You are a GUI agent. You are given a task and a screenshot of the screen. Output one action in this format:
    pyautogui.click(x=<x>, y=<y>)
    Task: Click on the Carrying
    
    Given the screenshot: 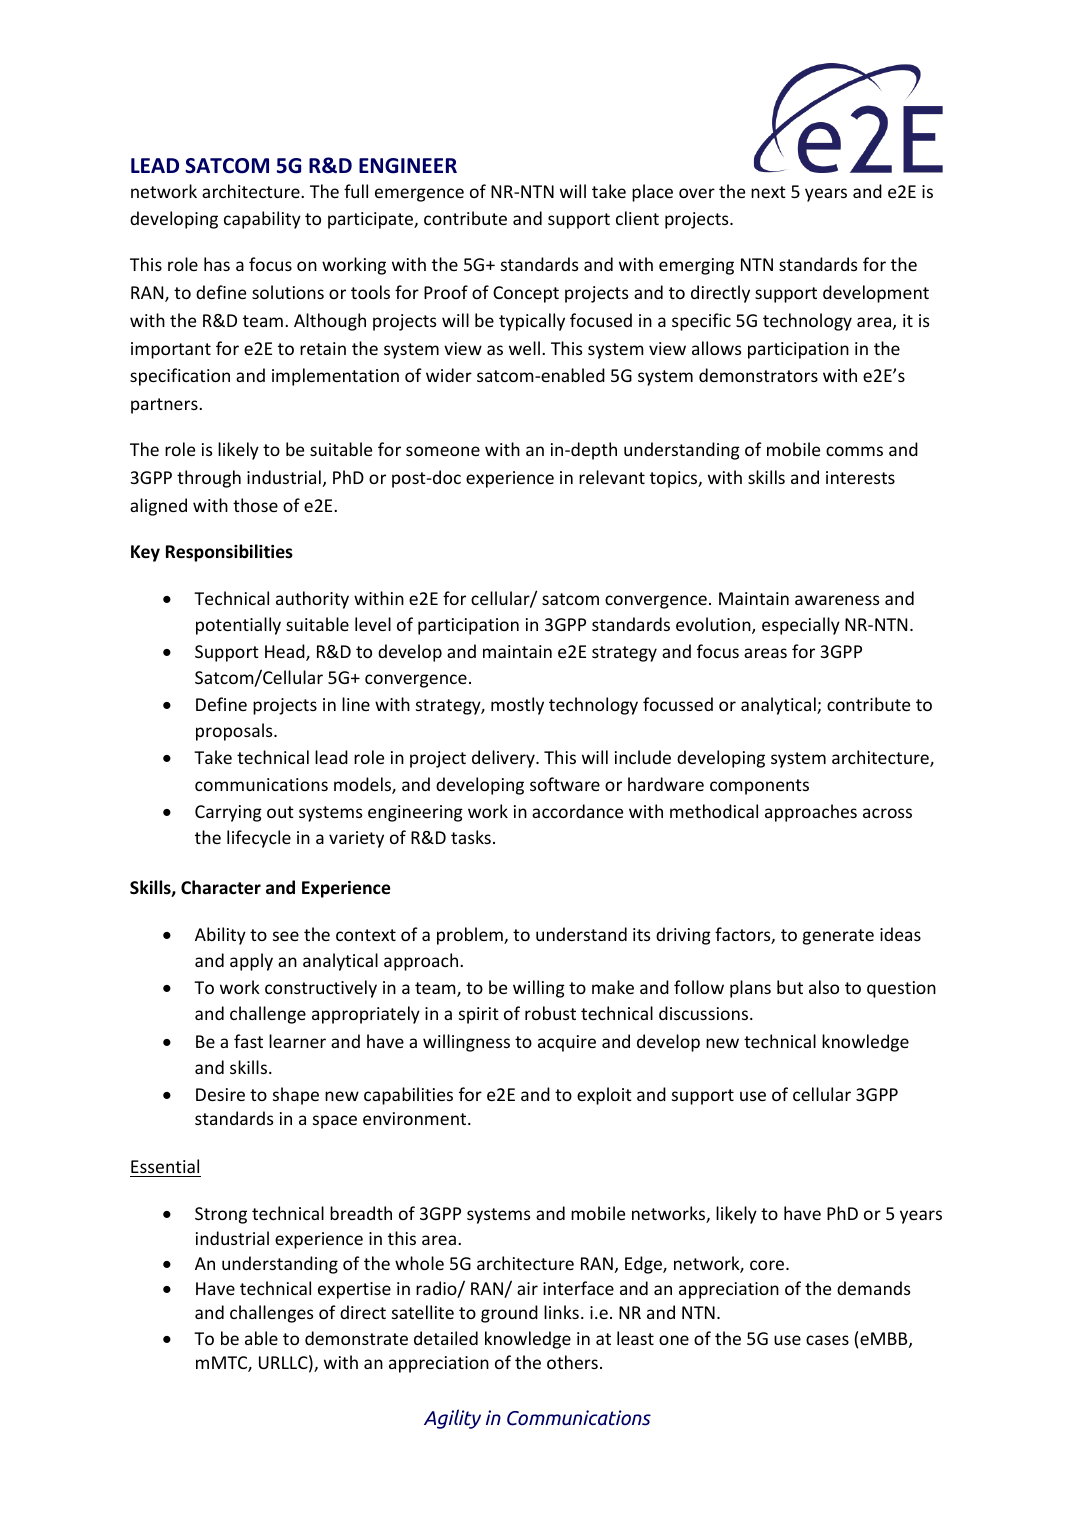 What is the action you would take?
    pyautogui.click(x=228, y=813)
